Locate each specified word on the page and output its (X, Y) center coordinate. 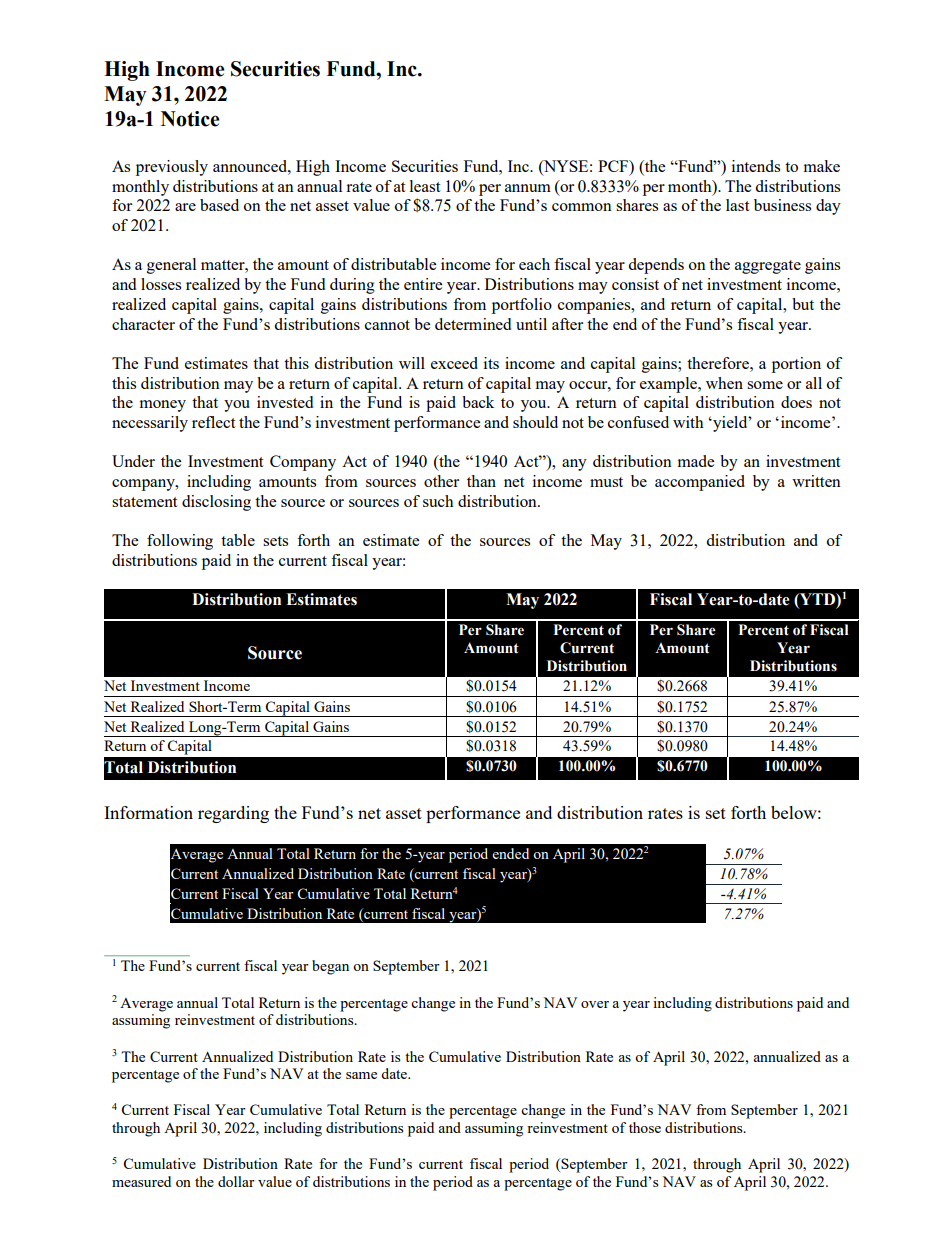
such (438, 501)
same (361, 1075)
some (765, 385)
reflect (213, 422)
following (180, 542)
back (478, 402)
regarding (233, 814)
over (595, 1004)
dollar (236, 1181)
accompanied (700, 483)
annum (528, 188)
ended (511, 853)
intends (756, 166)
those (645, 1127)
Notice (190, 119)
